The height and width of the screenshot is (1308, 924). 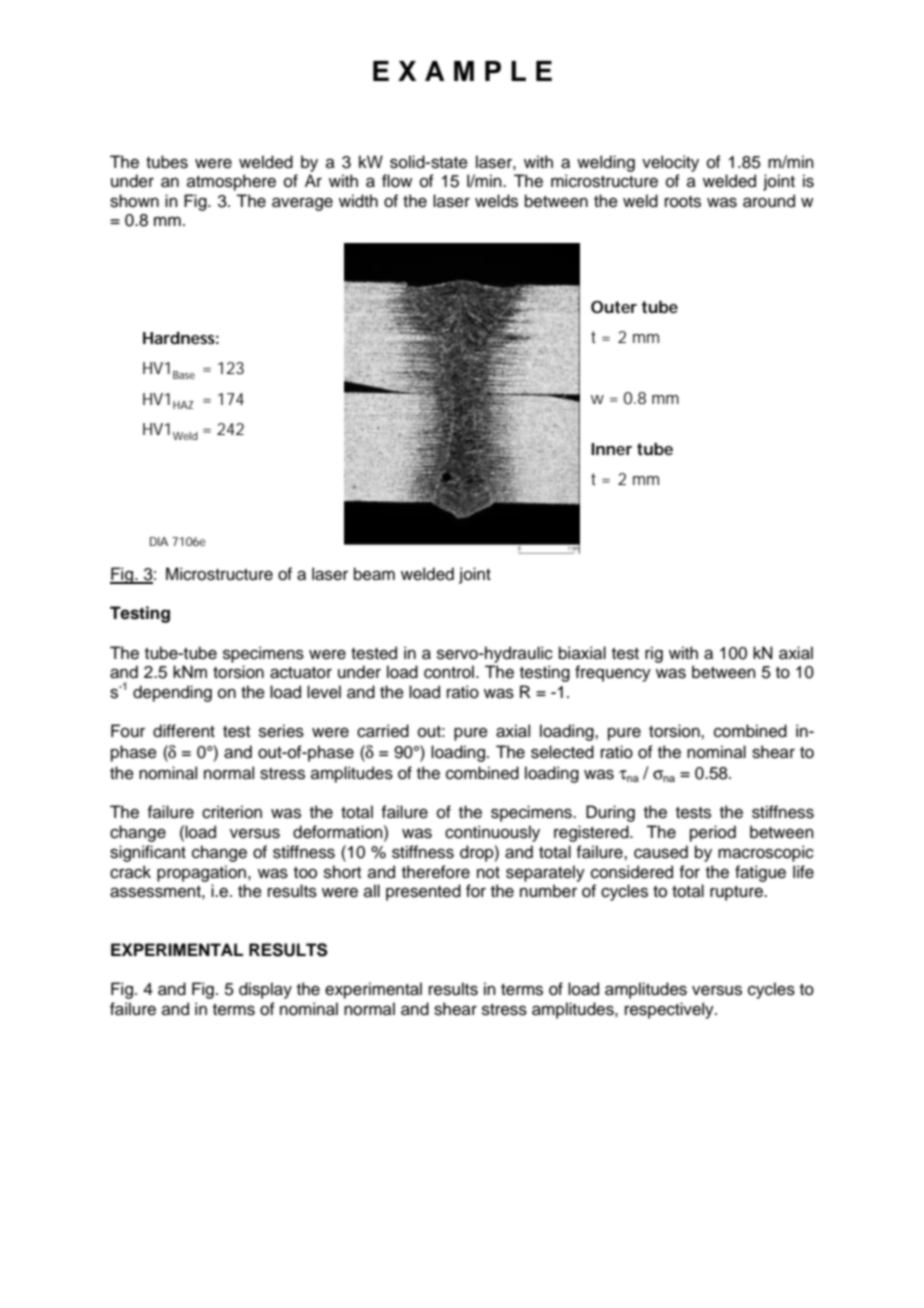 I want to click on flow, so click(x=397, y=181).
